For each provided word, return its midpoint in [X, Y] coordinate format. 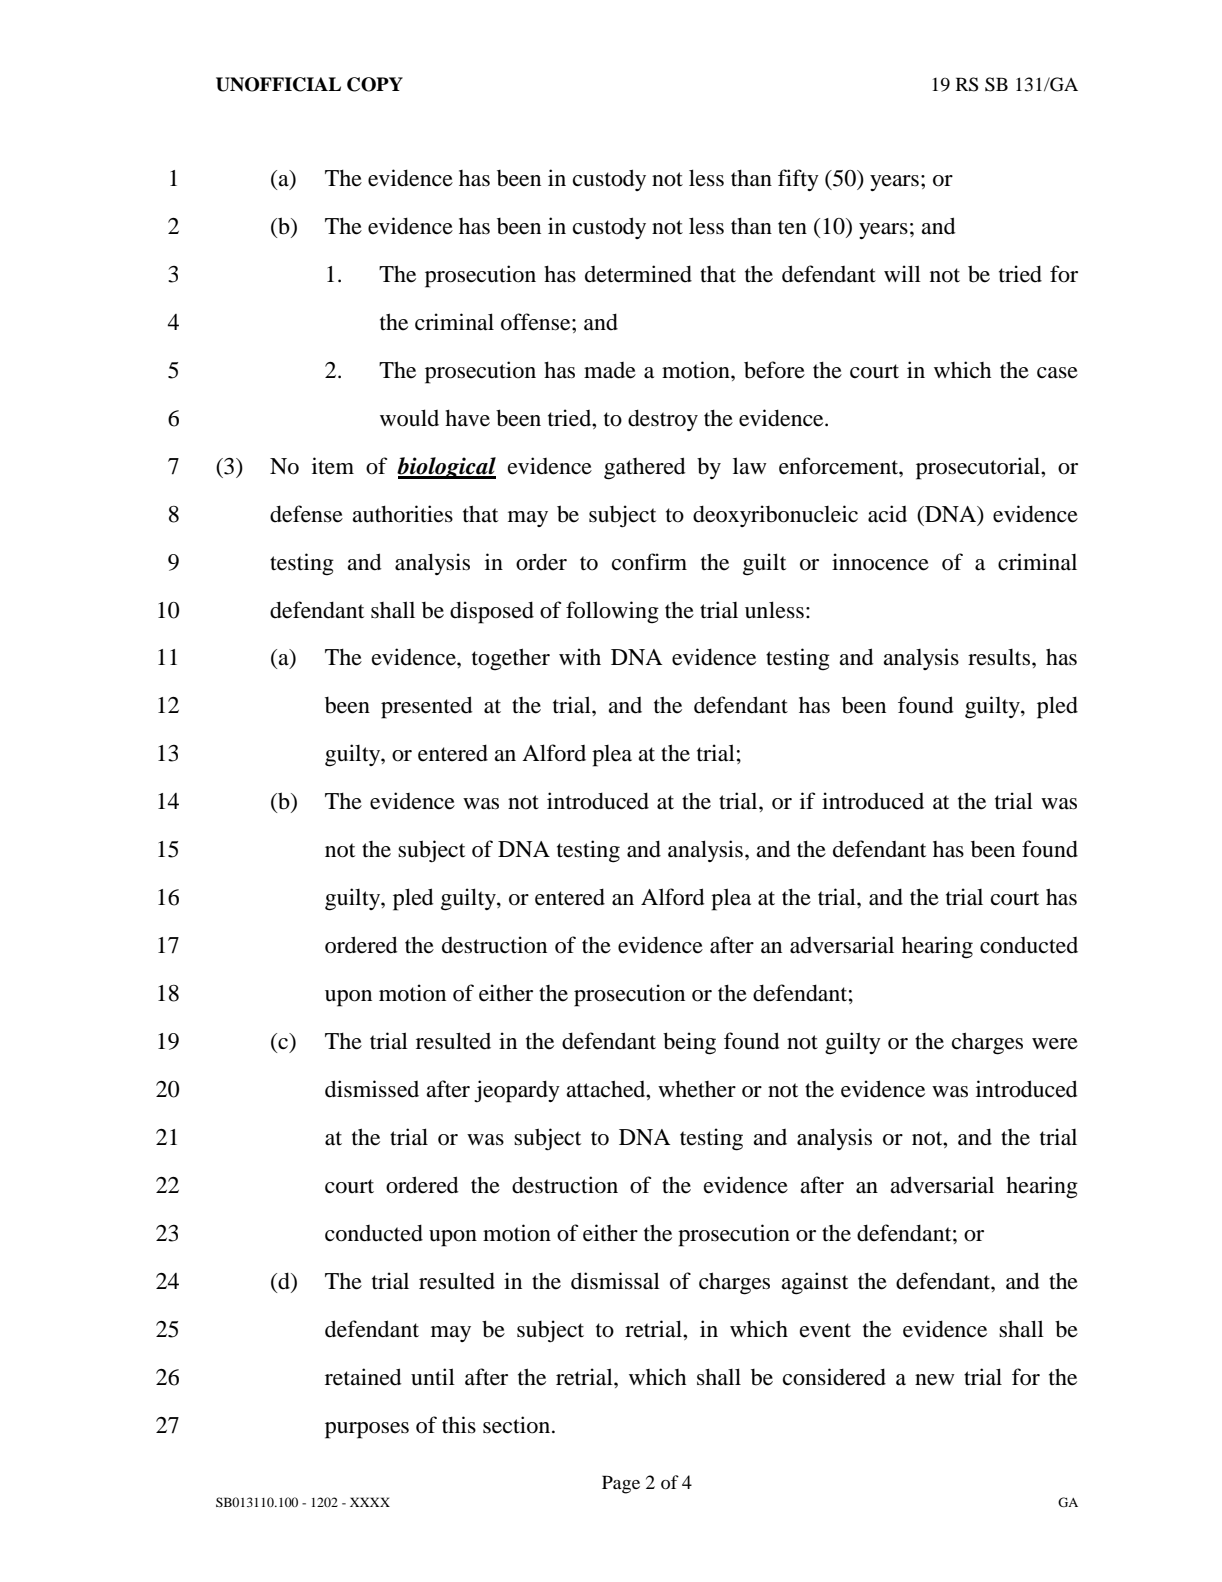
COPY [375, 84]
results [1000, 657]
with [580, 657]
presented [427, 707]
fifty [798, 180]
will [902, 273]
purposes [367, 1430]
